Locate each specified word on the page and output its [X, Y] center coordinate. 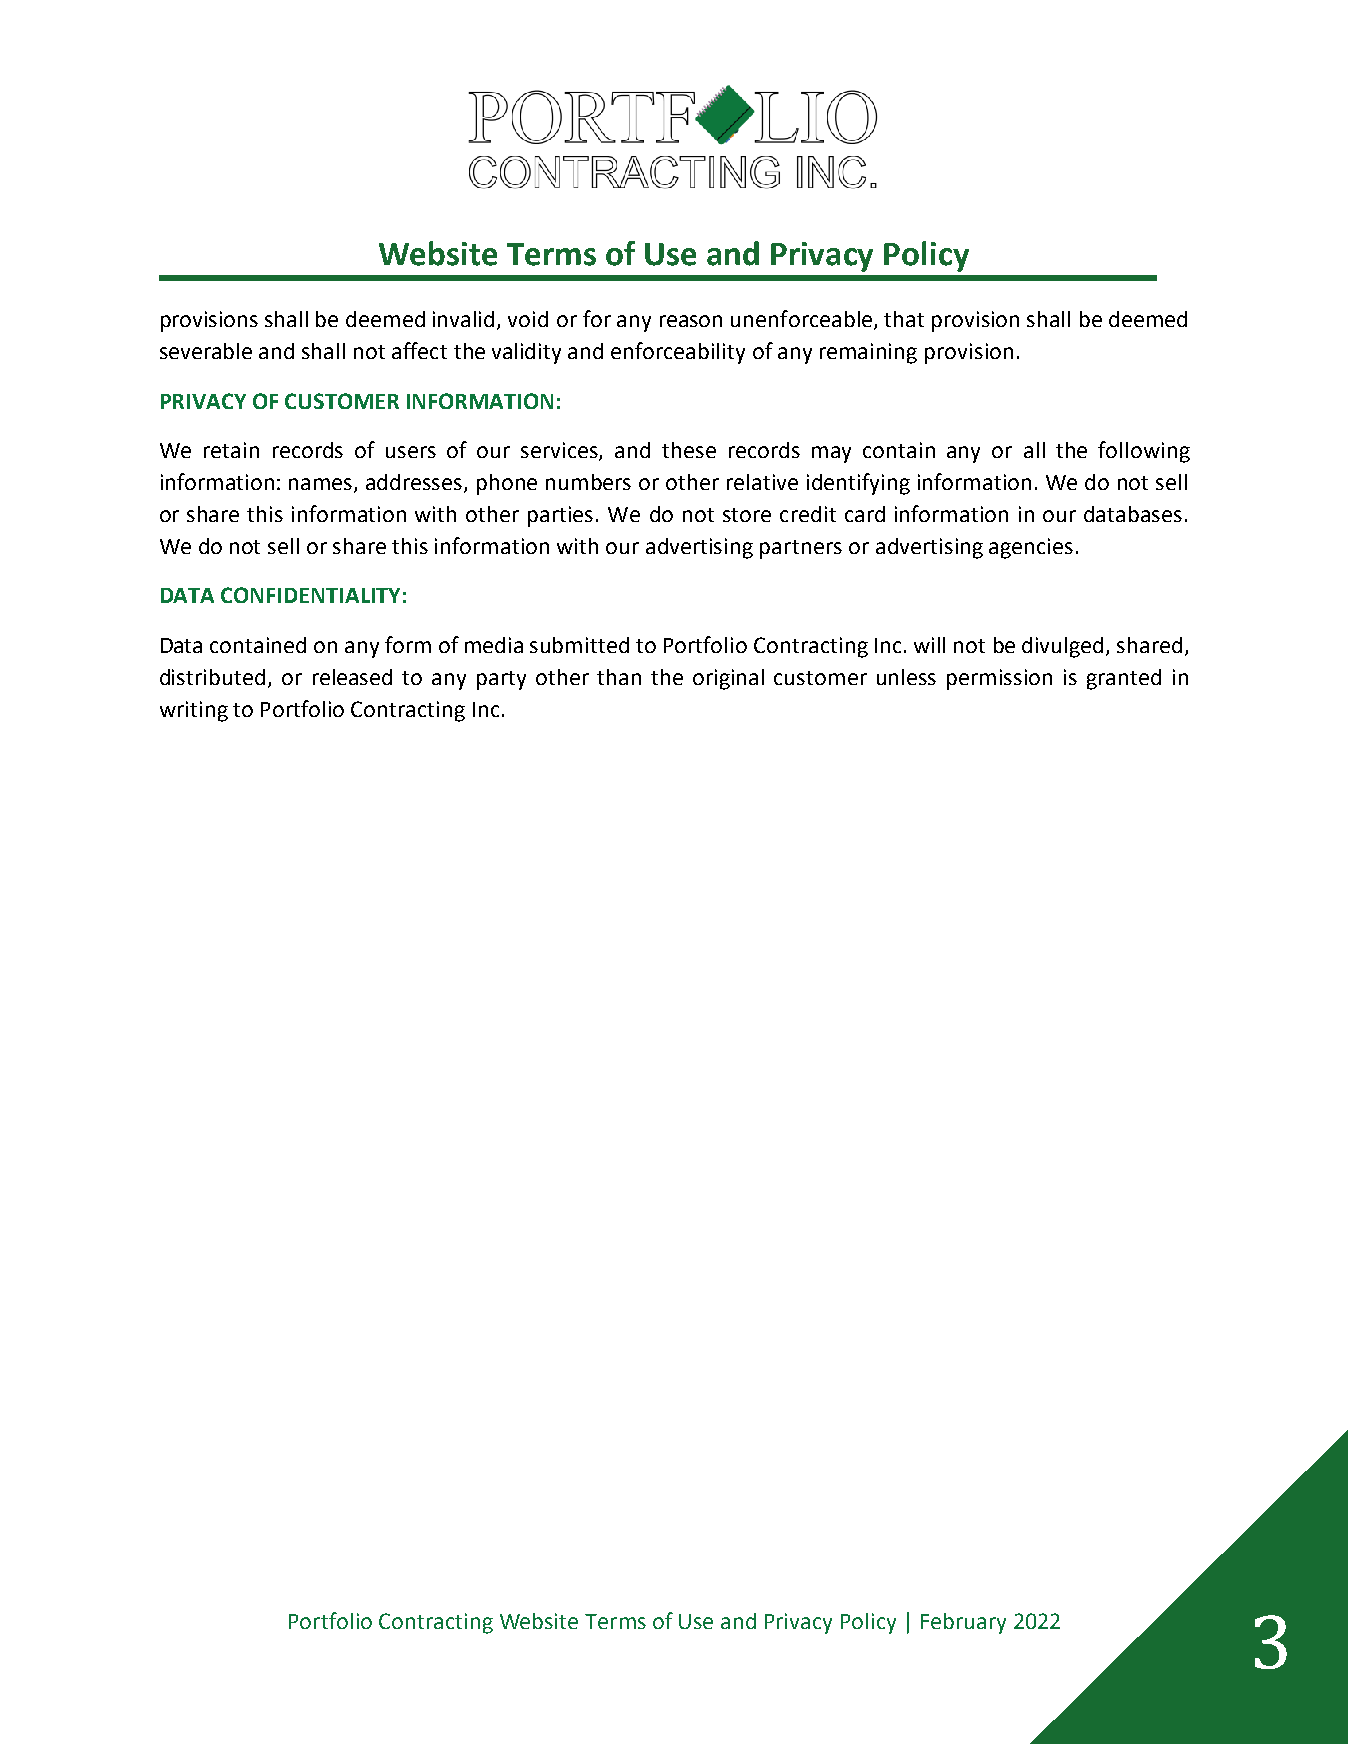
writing [194, 711]
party [501, 680]
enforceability [678, 353]
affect [419, 350]
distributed [212, 677]
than [619, 677]
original [728, 679]
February [963, 1623]
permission [999, 679]
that [904, 319]
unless [906, 677]
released [352, 677]
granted [1124, 679]
